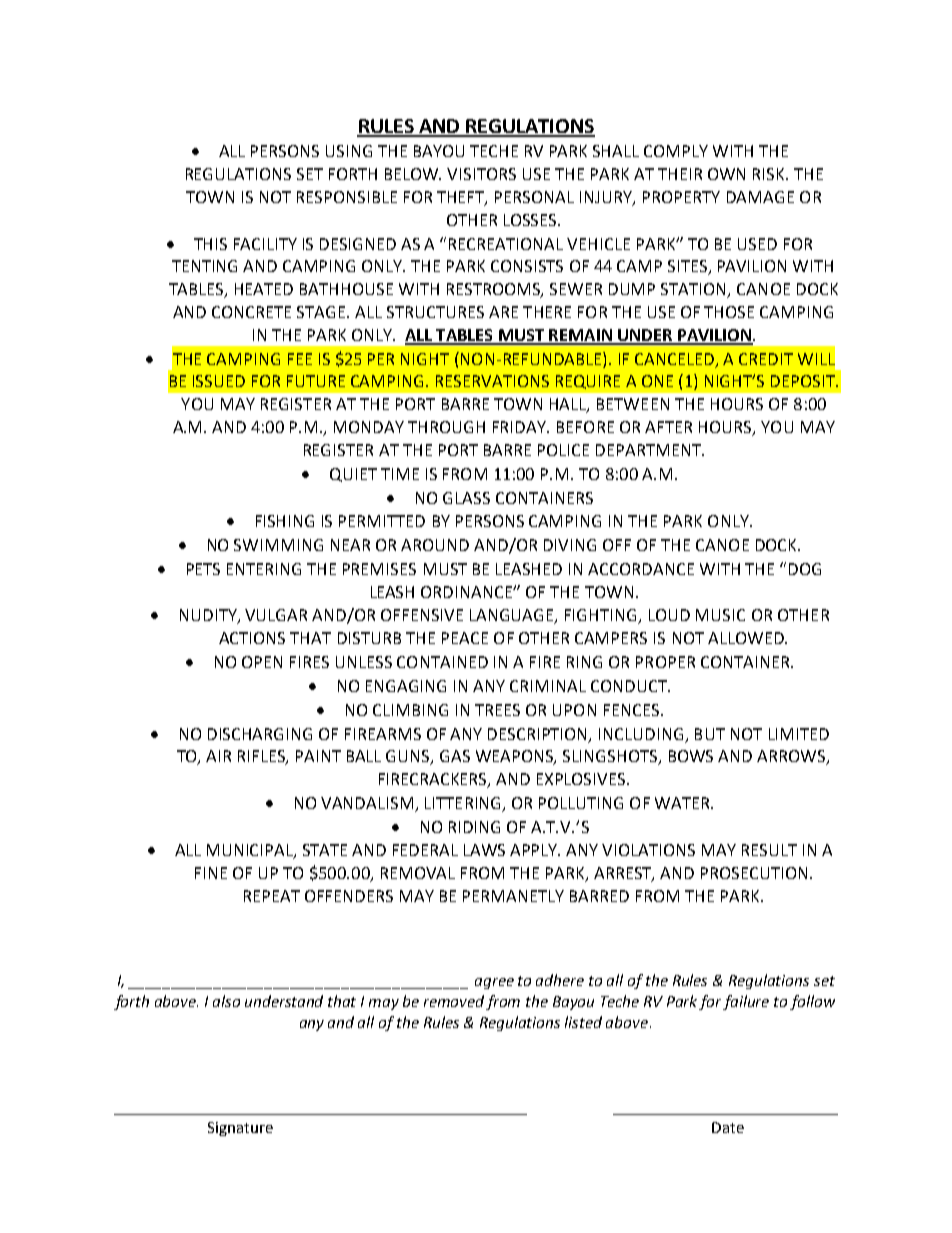  I want to click on Date, so click(728, 1127).
